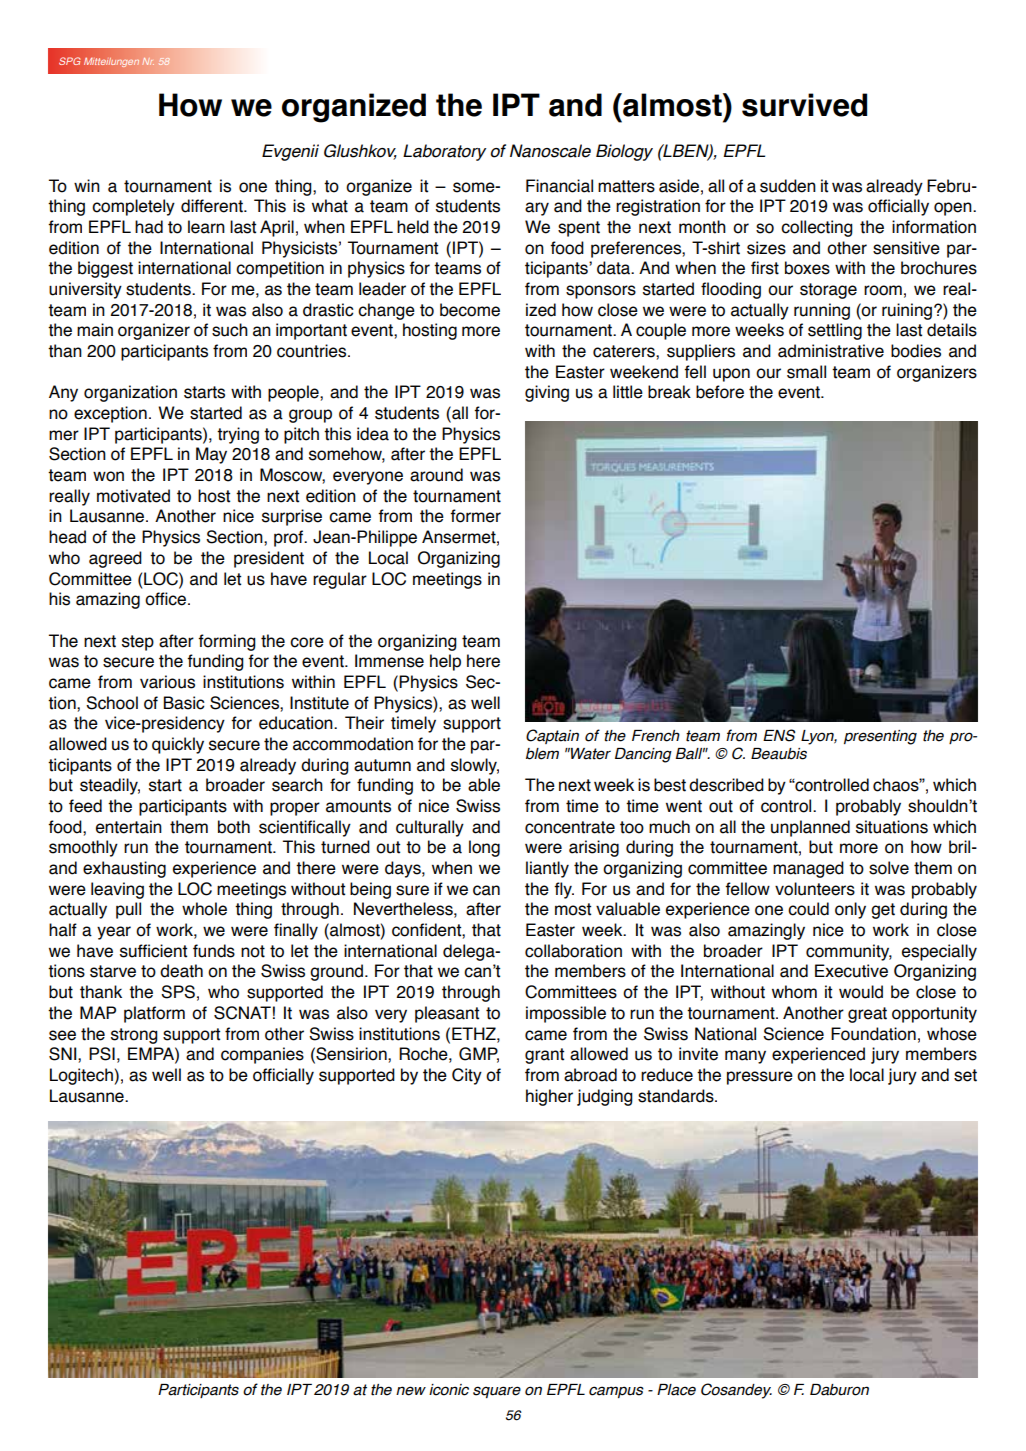 This screenshot has height=1451, width=1026. Describe the element at coordinates (806, 372) in the screenshot. I see `small` at that location.
